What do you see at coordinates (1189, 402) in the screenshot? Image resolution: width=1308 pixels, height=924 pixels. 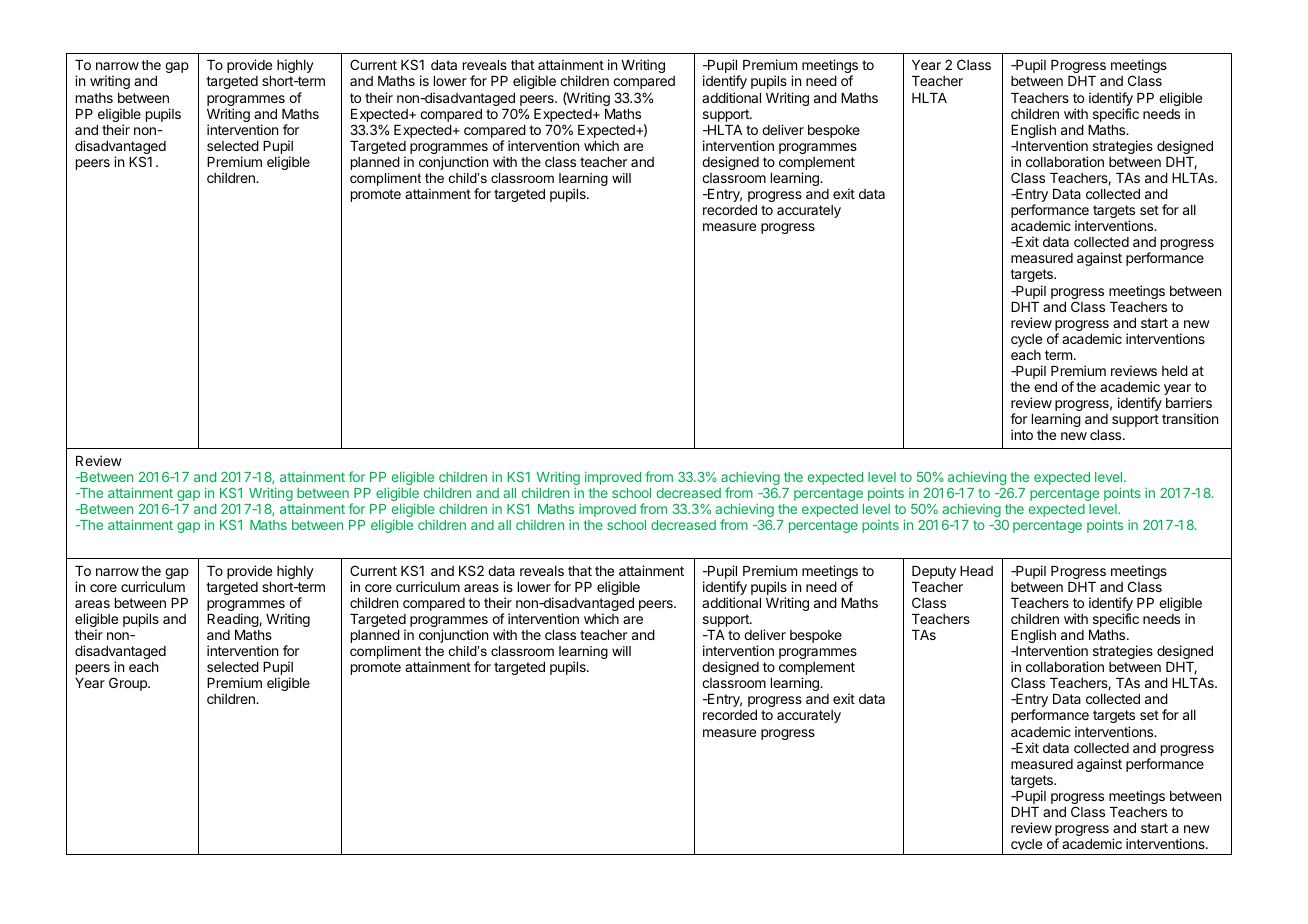 I see `barriers` at bounding box center [1189, 402].
